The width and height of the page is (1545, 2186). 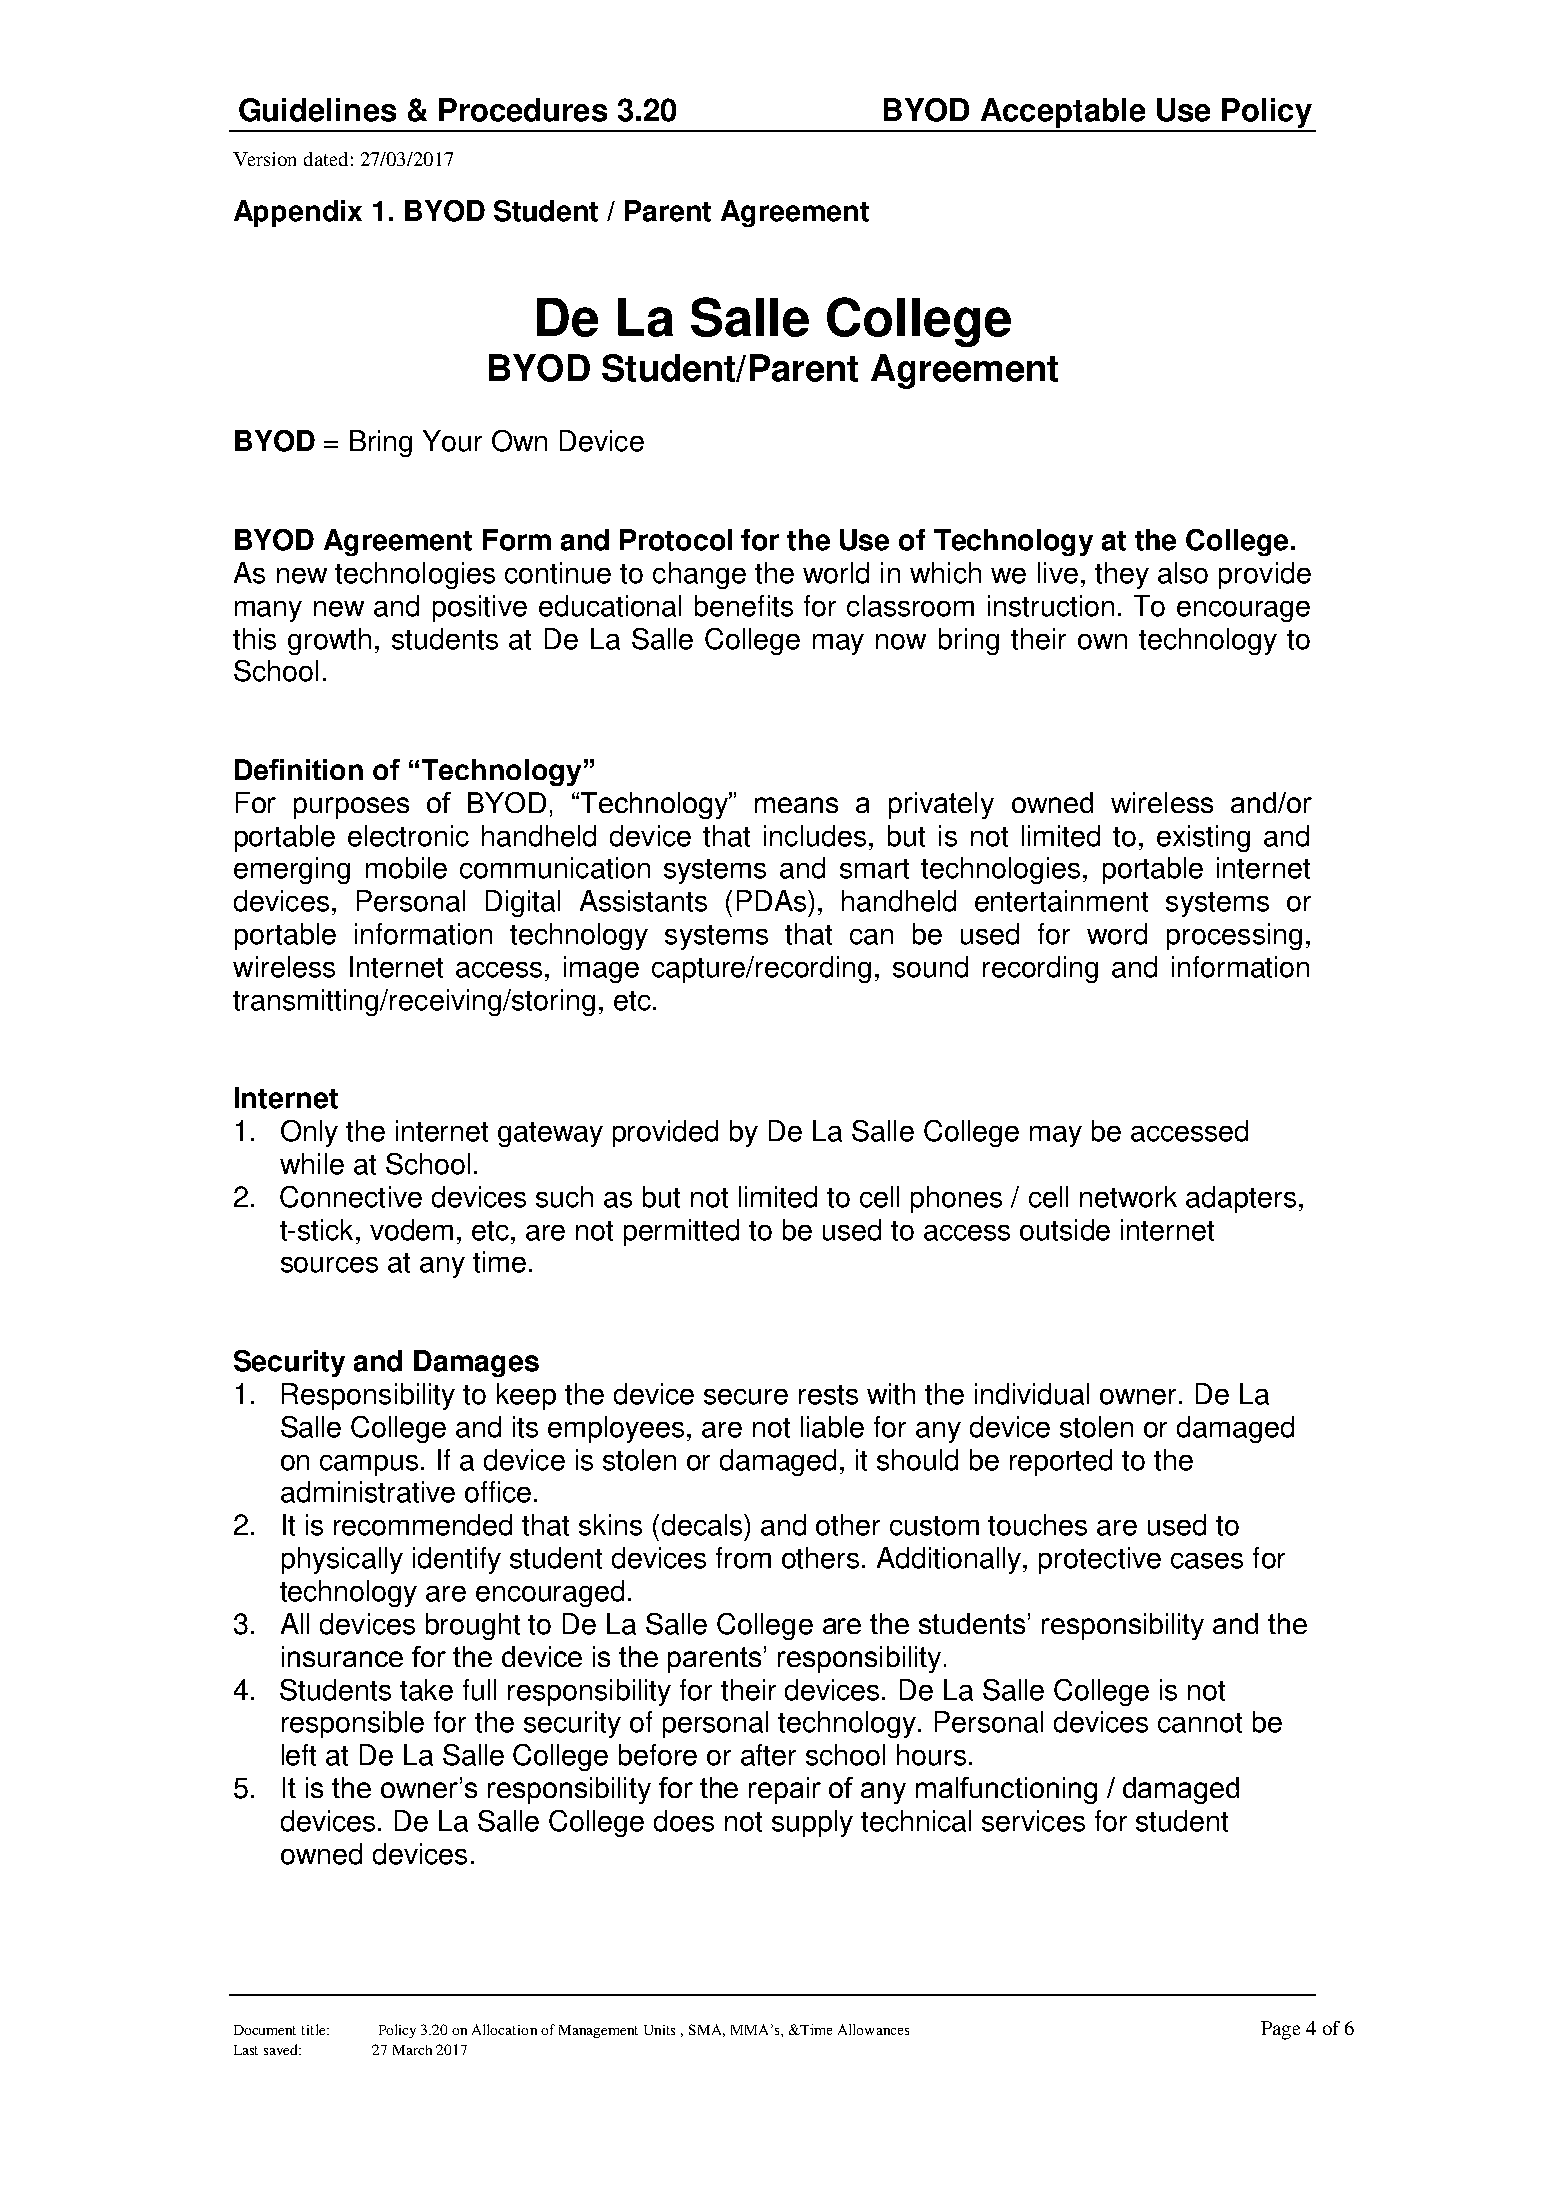 I want to click on purposes, so click(x=351, y=808).
